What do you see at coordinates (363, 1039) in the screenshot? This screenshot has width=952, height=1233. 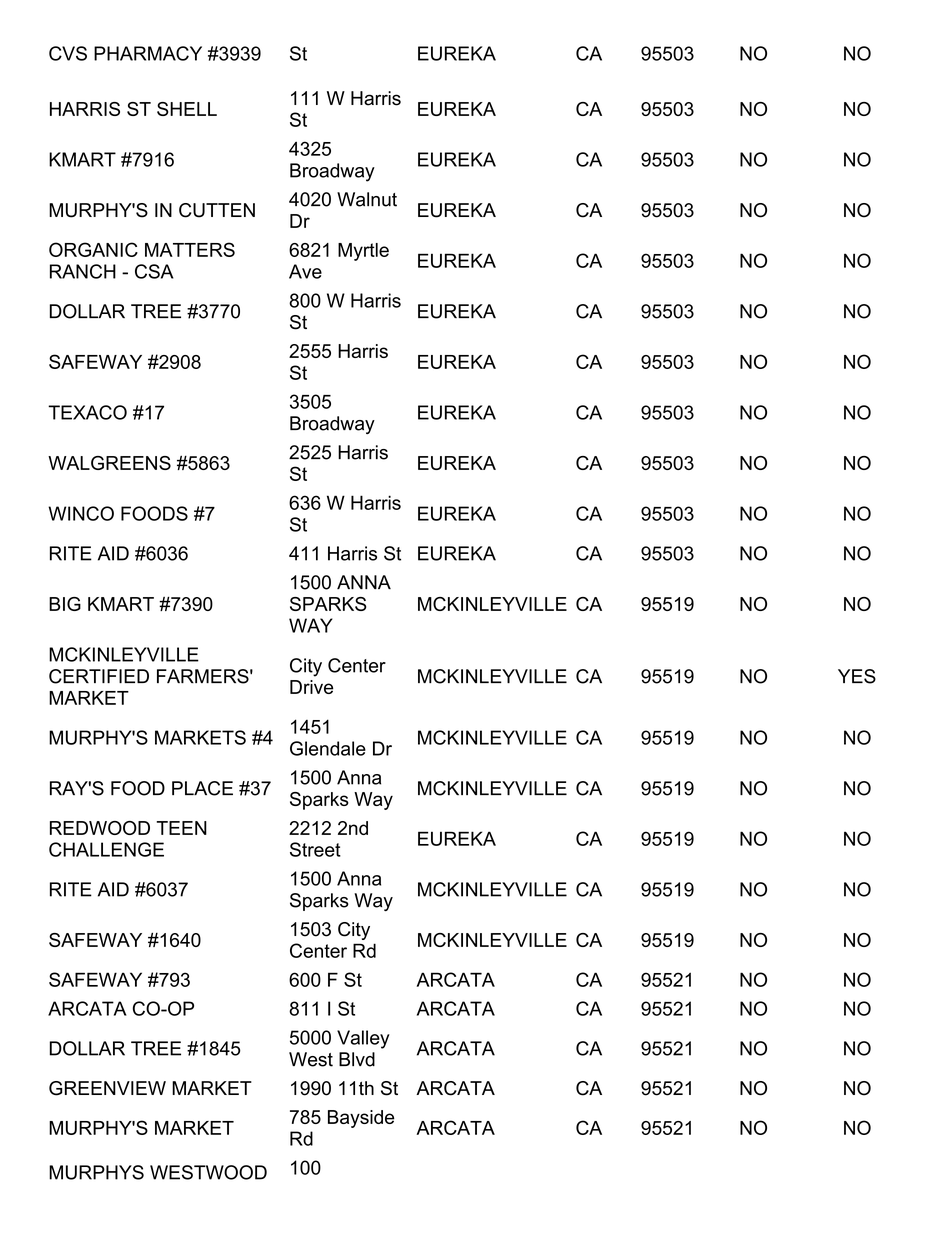 I see `Valley` at bounding box center [363, 1039].
